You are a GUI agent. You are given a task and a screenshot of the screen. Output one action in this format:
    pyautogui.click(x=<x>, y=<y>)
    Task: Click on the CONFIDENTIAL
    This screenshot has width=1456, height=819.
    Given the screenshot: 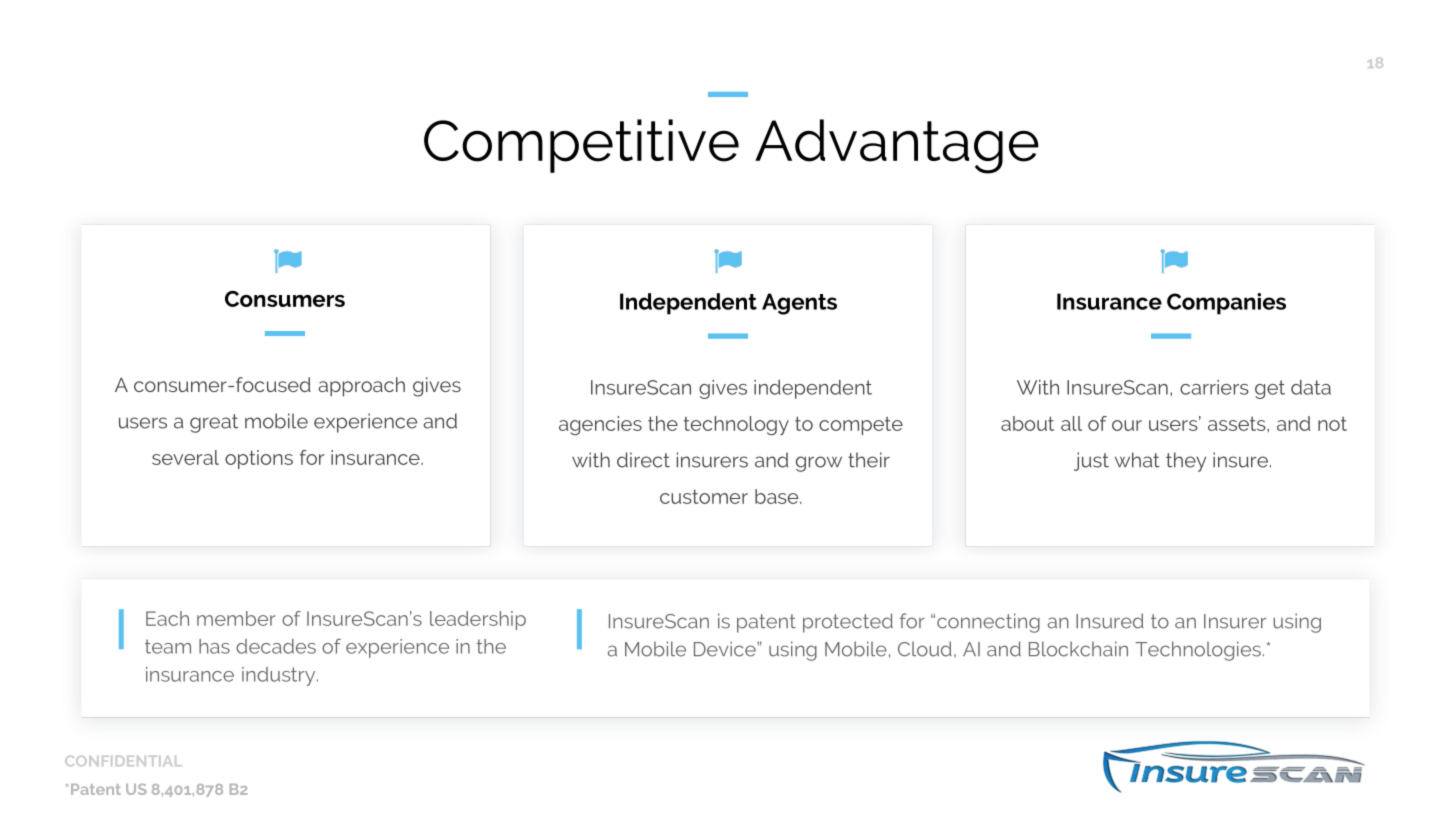 What is the action you would take?
    pyautogui.click(x=123, y=761)
